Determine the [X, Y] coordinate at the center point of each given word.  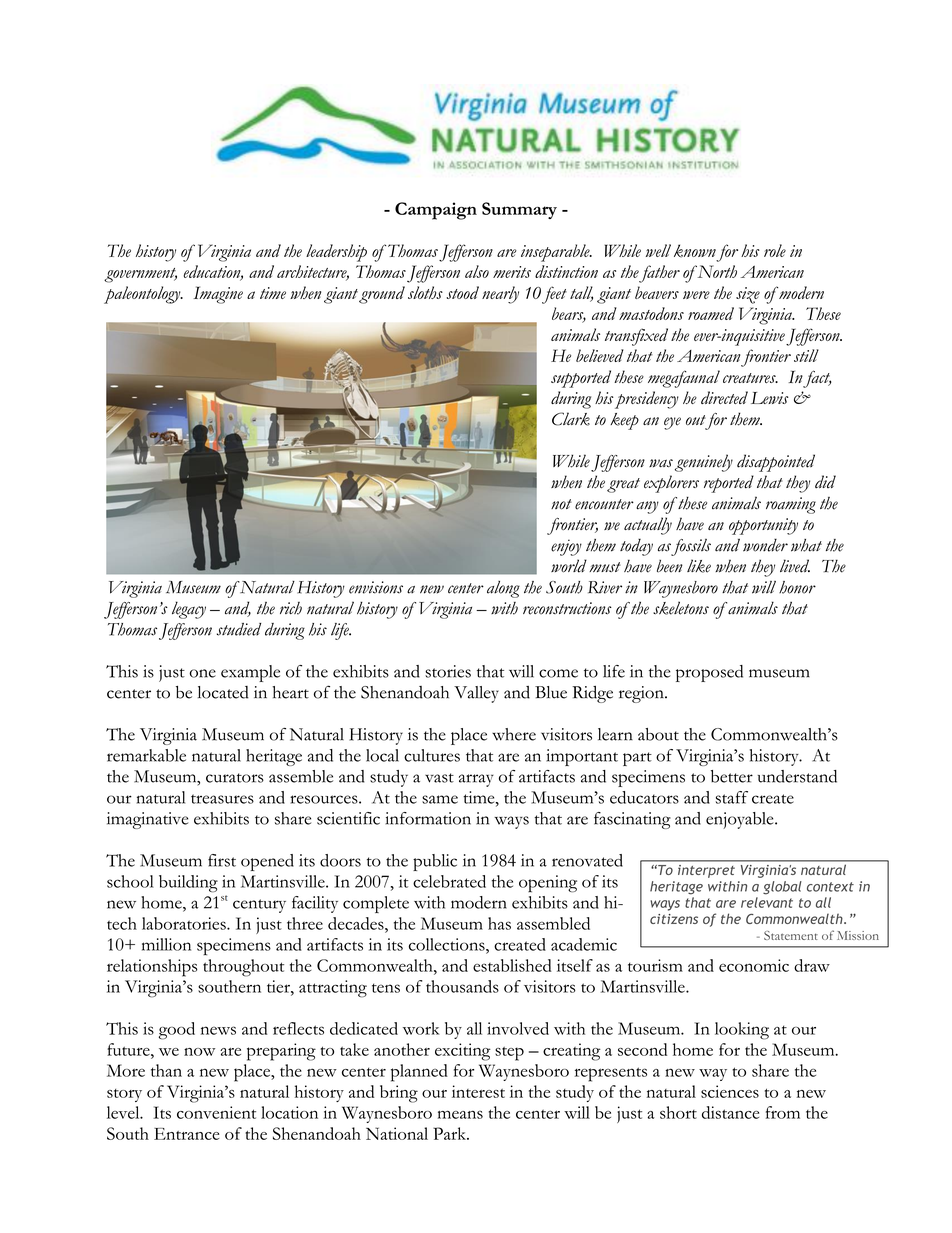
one [202, 673]
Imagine [218, 295]
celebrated [449, 881]
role [775, 250]
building [188, 884]
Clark [571, 419]
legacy [189, 610]
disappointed [776, 463]
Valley [476, 694]
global [782, 888]
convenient [216, 1112]
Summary [519, 210]
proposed [709, 673]
